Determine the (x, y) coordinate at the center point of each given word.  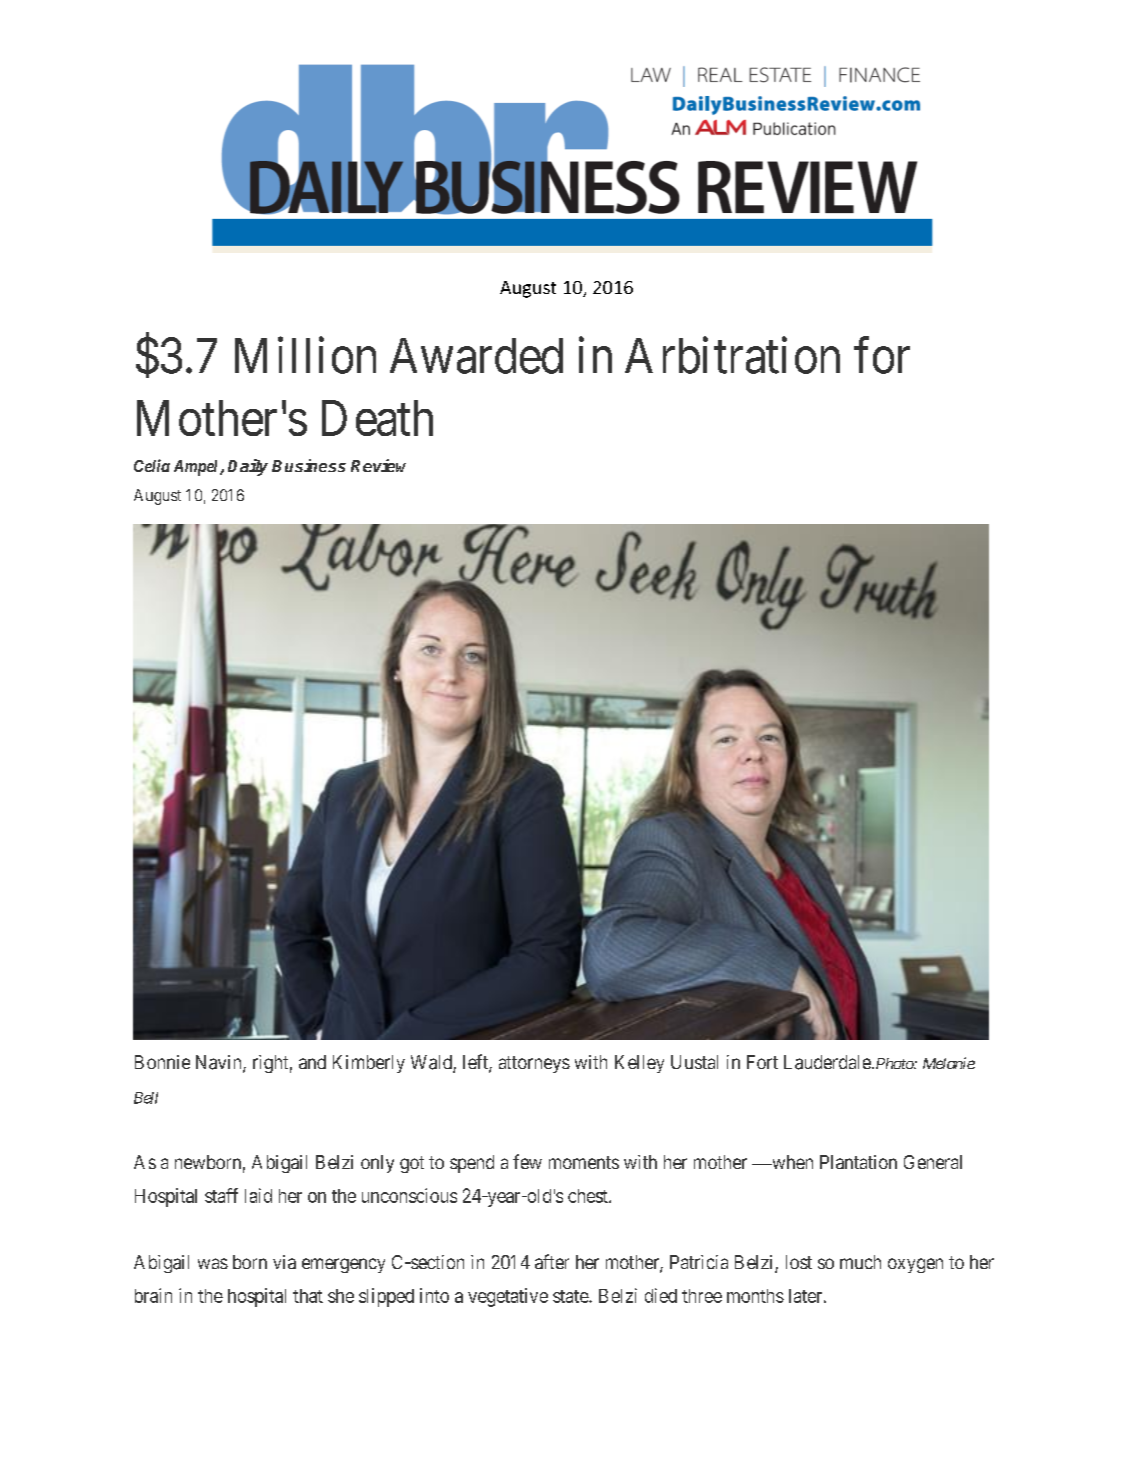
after (552, 1261)
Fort (762, 1062)
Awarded (476, 356)
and (312, 1062)
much (860, 1262)
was (213, 1263)
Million (305, 355)
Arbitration (732, 355)
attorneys (534, 1064)
